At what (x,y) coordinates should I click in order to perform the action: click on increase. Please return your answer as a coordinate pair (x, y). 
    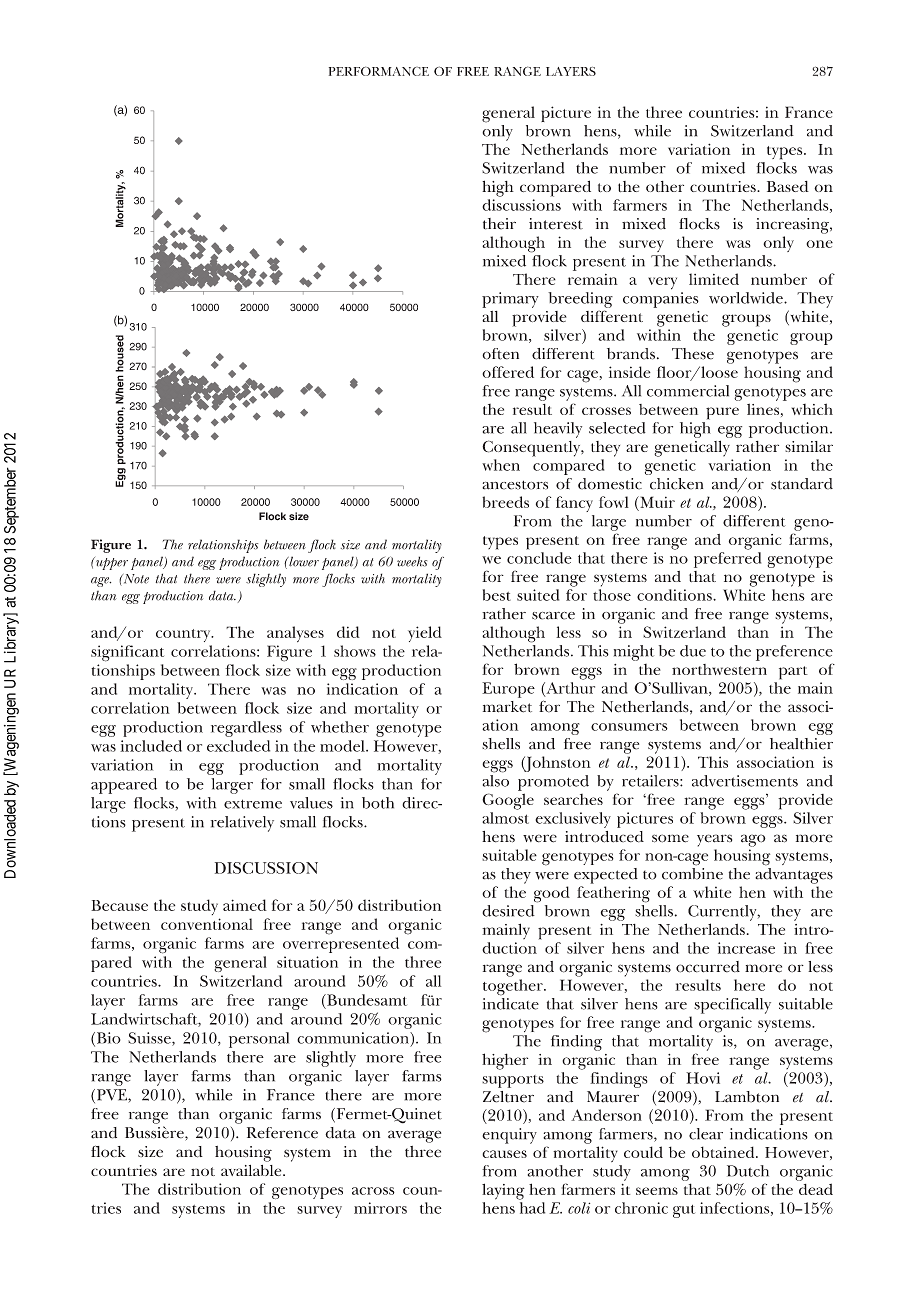
    Looking at the image, I should click on (746, 948).
